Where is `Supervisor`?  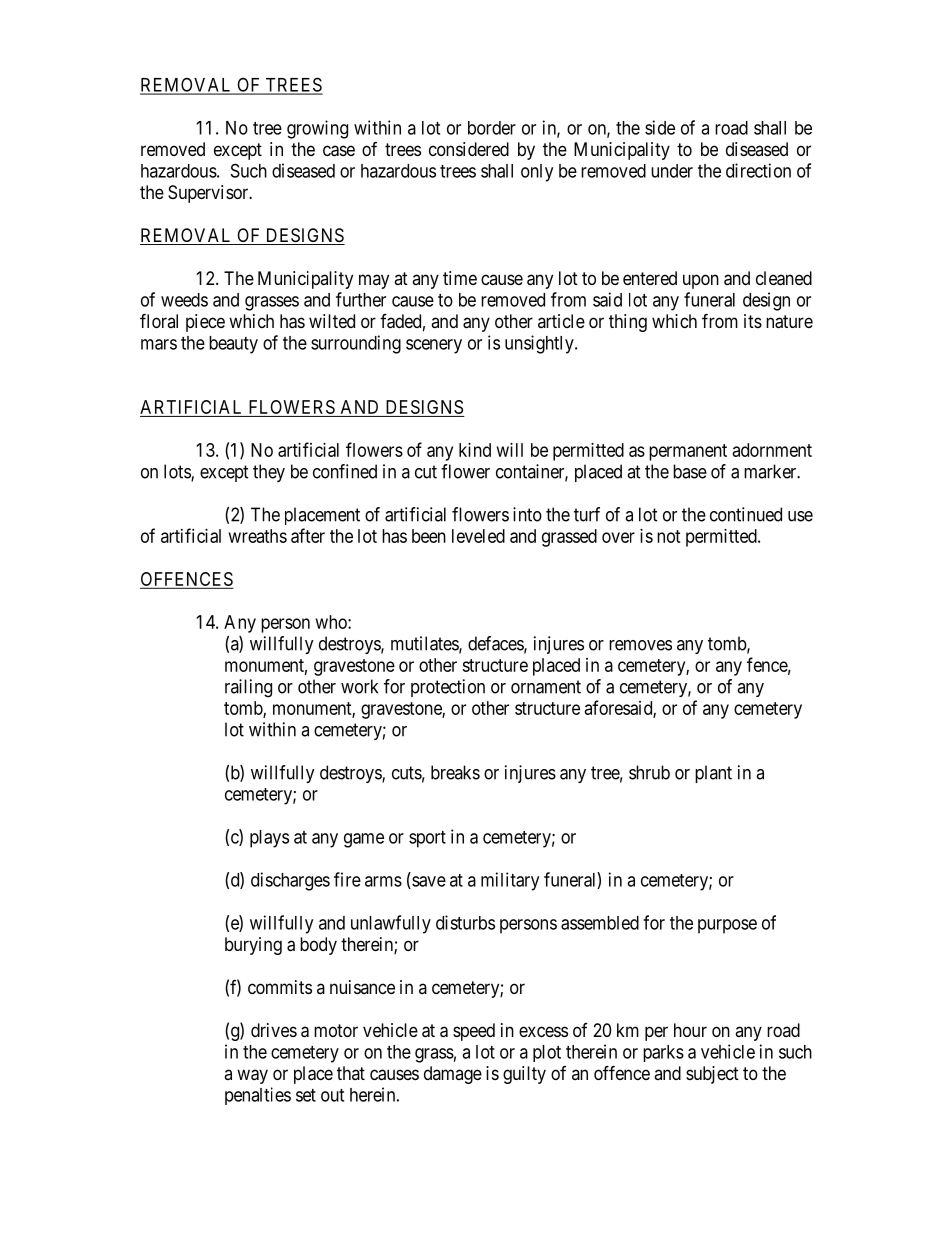 Supervisor is located at coordinates (209, 194).
